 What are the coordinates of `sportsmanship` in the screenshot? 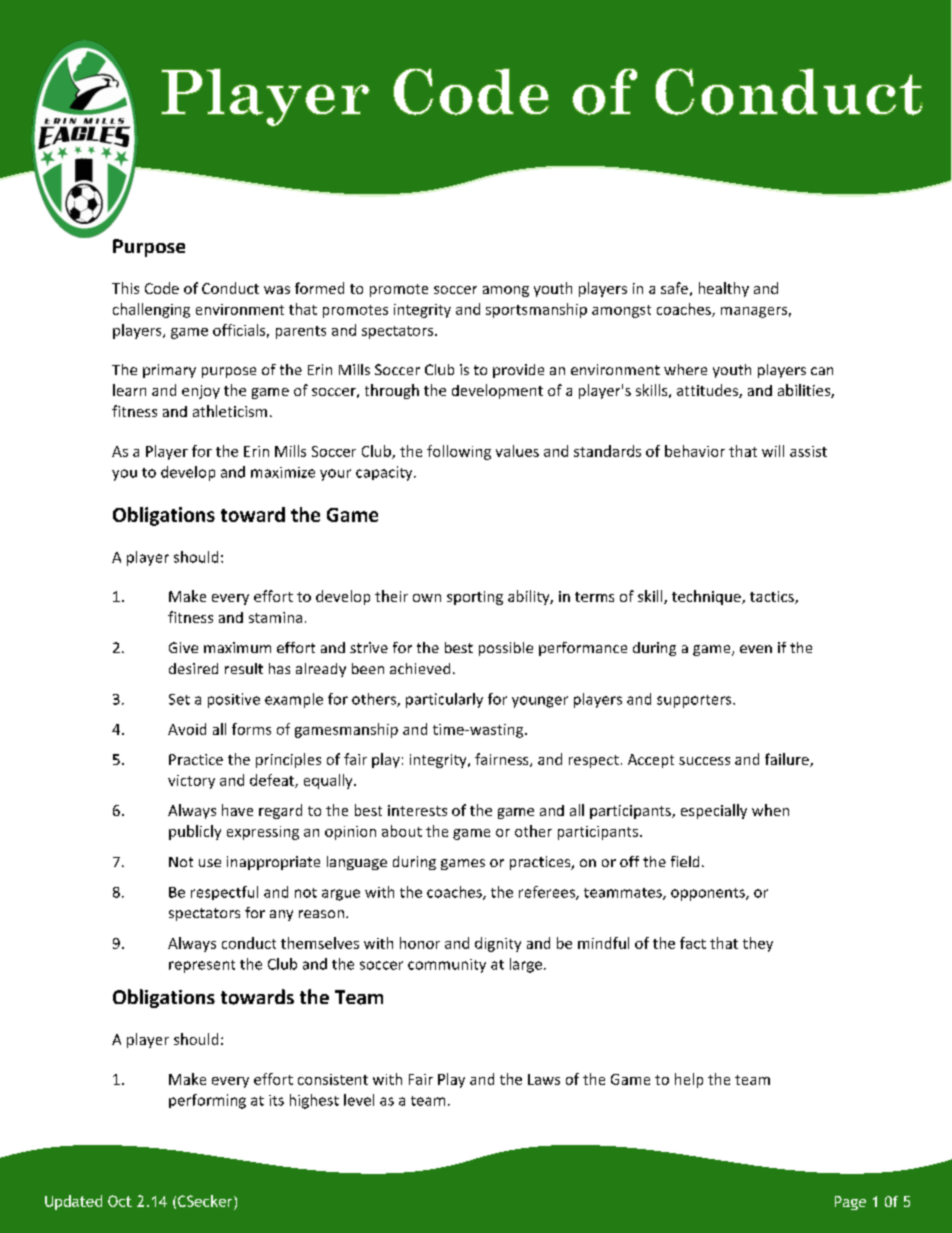 It's located at (536, 310).
